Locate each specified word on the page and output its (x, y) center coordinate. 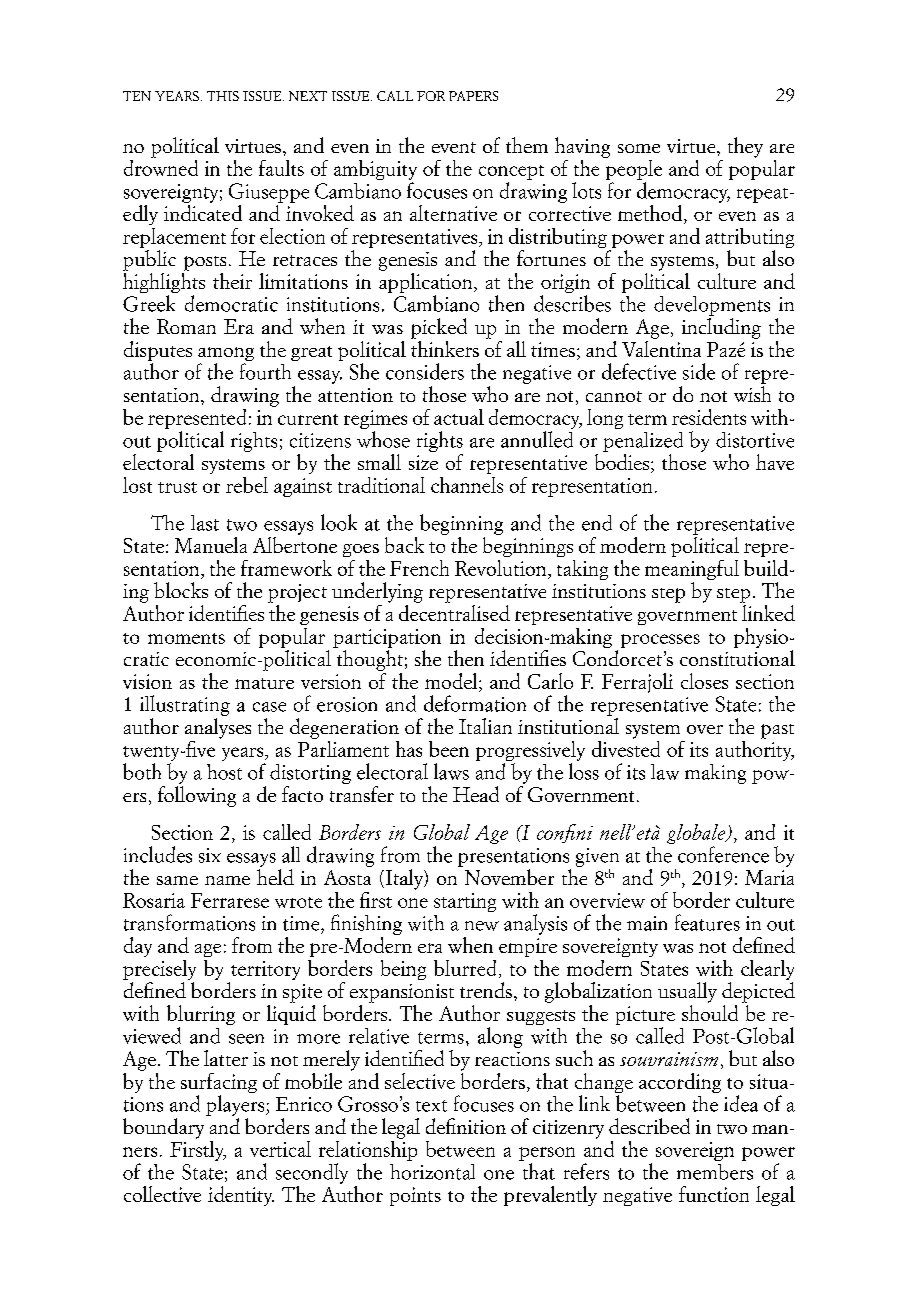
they (745, 147)
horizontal (432, 1172)
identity (241, 1196)
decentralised (454, 611)
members (715, 1172)
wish (752, 394)
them (527, 145)
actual (459, 417)
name (227, 880)
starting (465, 902)
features (707, 922)
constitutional (737, 658)
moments (186, 638)
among (226, 355)
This (223, 96)
